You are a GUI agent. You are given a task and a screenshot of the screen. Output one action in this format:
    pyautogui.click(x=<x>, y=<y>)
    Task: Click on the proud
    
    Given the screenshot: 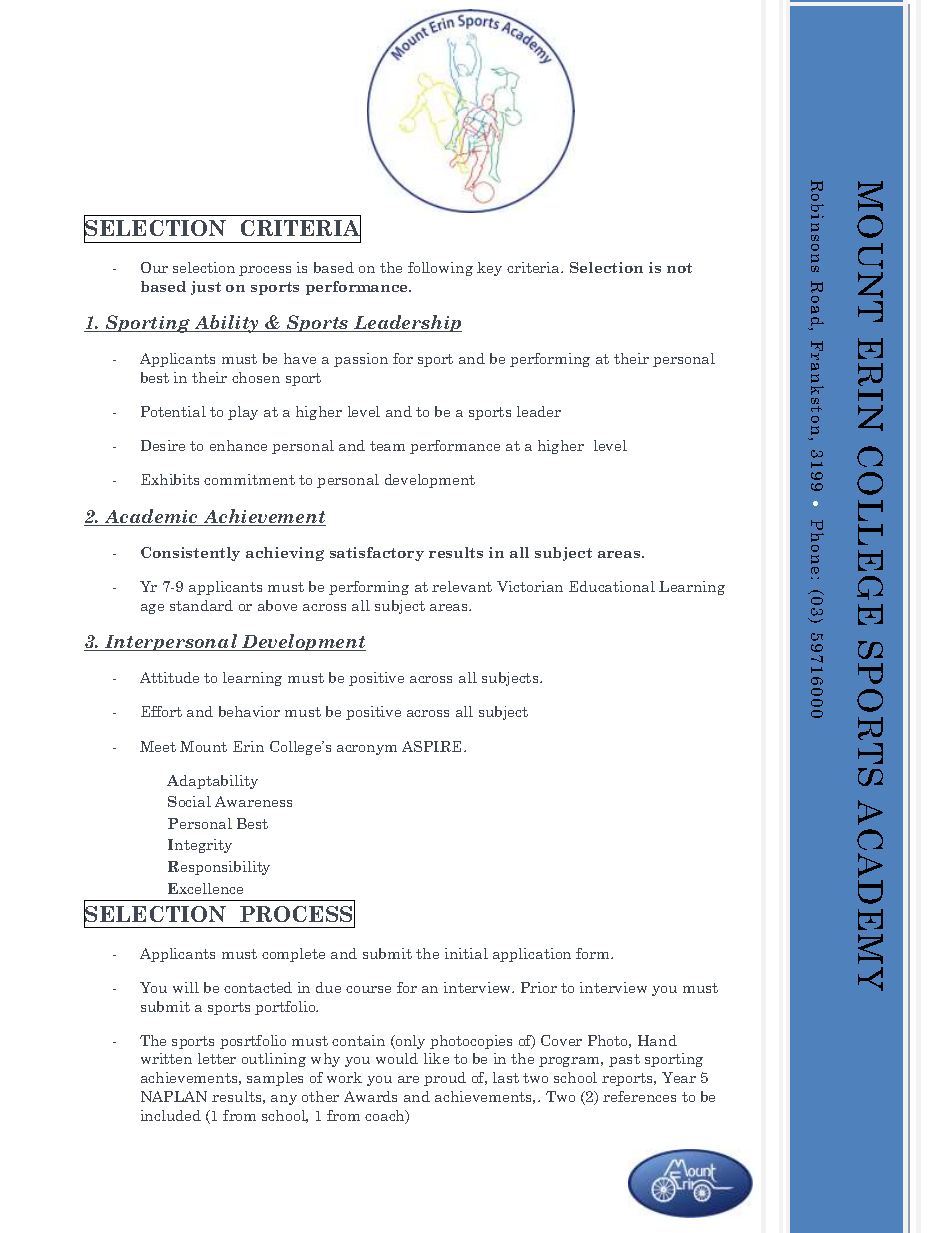 What is the action you would take?
    pyautogui.click(x=445, y=1079)
